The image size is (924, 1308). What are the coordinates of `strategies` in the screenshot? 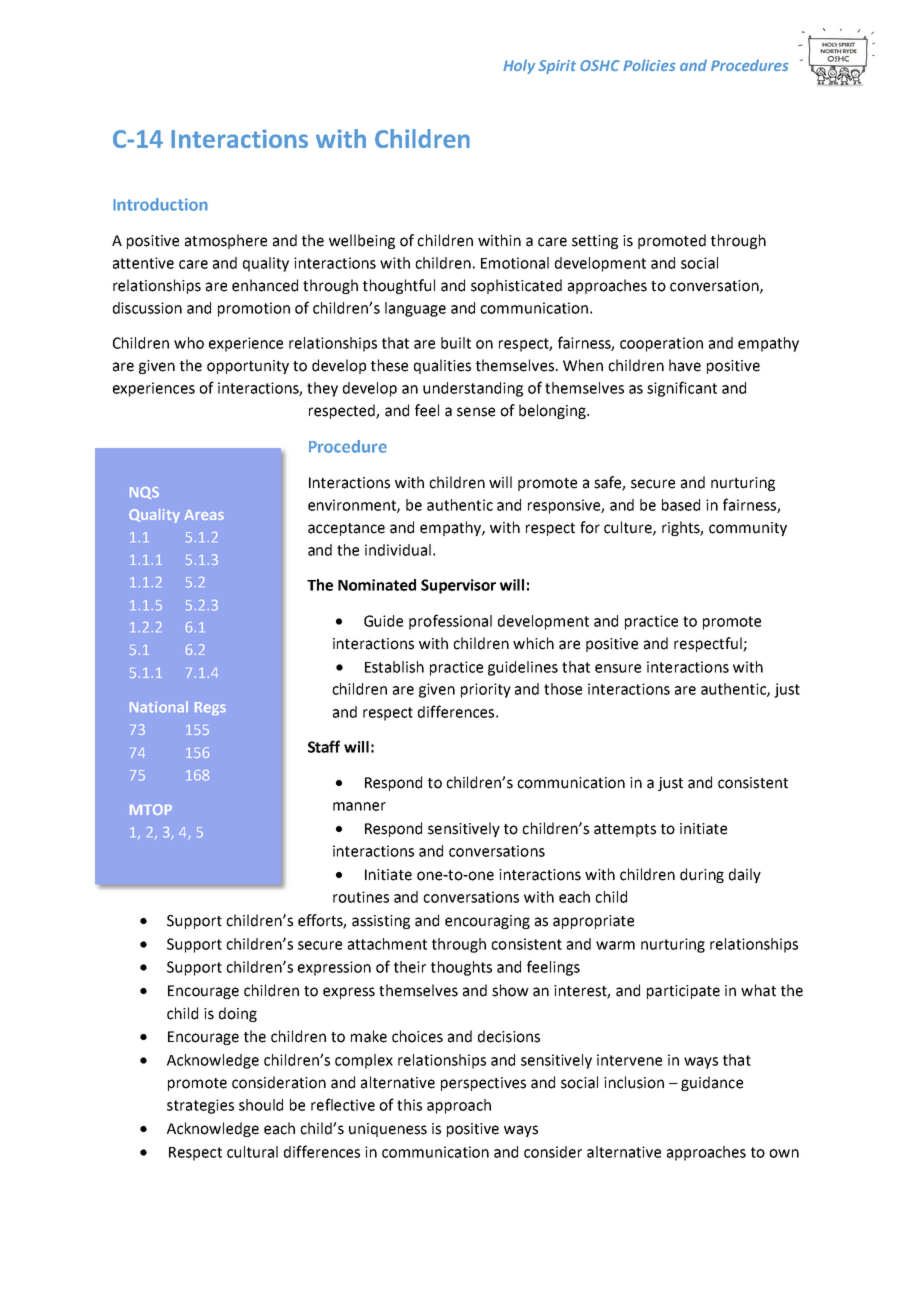 It's located at (200, 1106).
